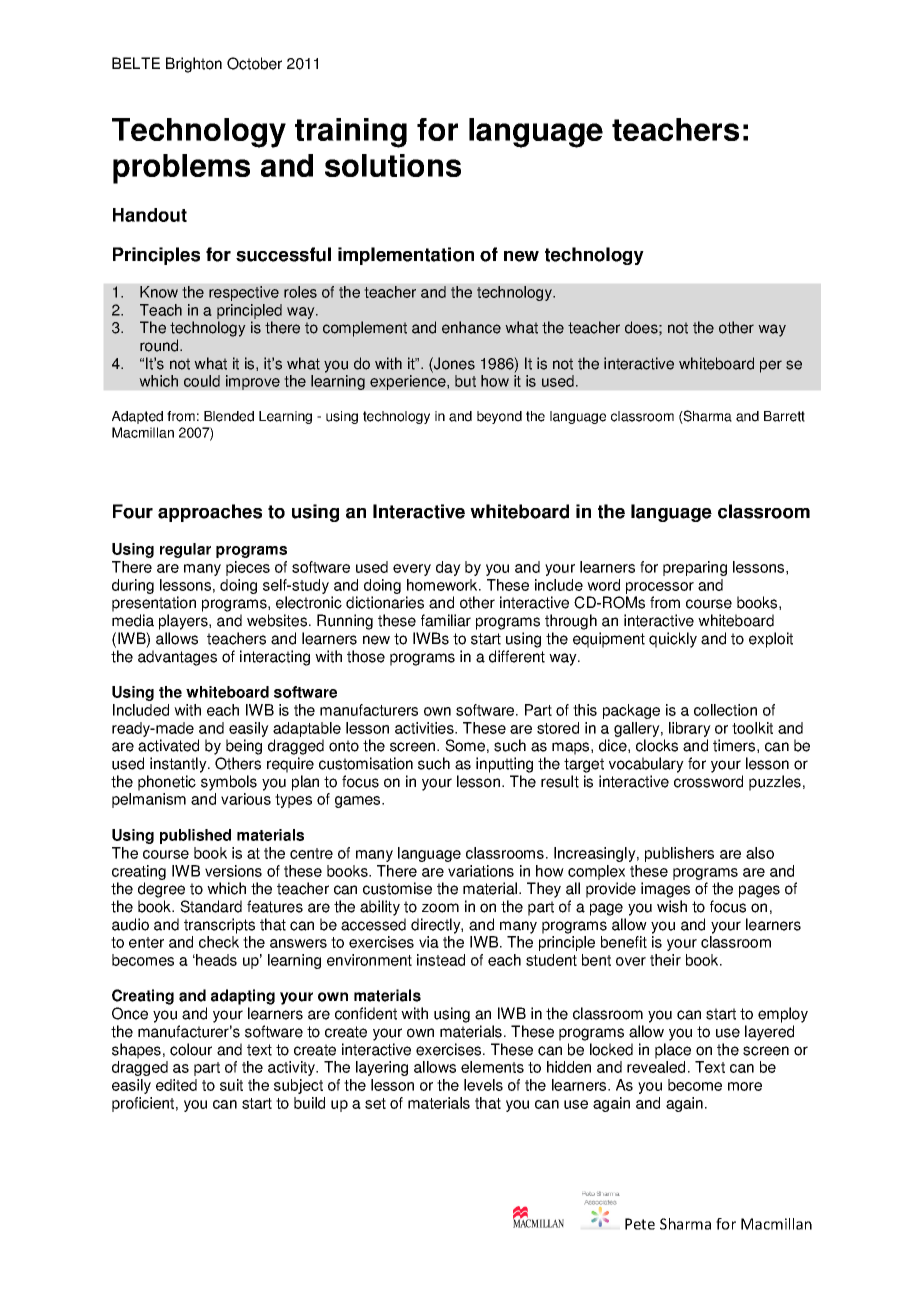 The width and height of the screenshot is (924, 1308). I want to click on Brighton, so click(194, 65).
